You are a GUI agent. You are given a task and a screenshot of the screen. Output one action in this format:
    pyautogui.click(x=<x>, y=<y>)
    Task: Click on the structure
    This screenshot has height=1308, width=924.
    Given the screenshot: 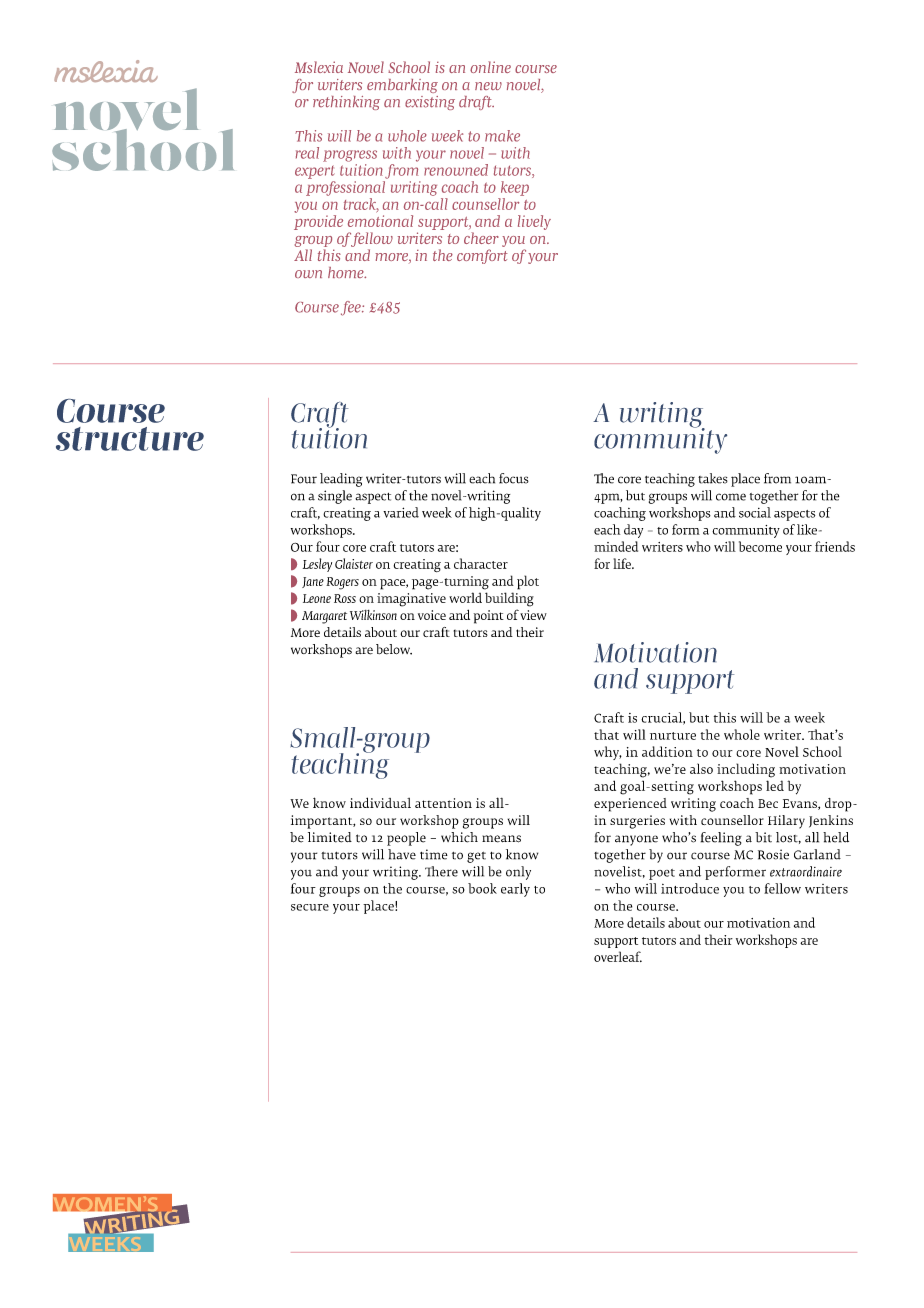 What is the action you would take?
    pyautogui.click(x=130, y=439)
